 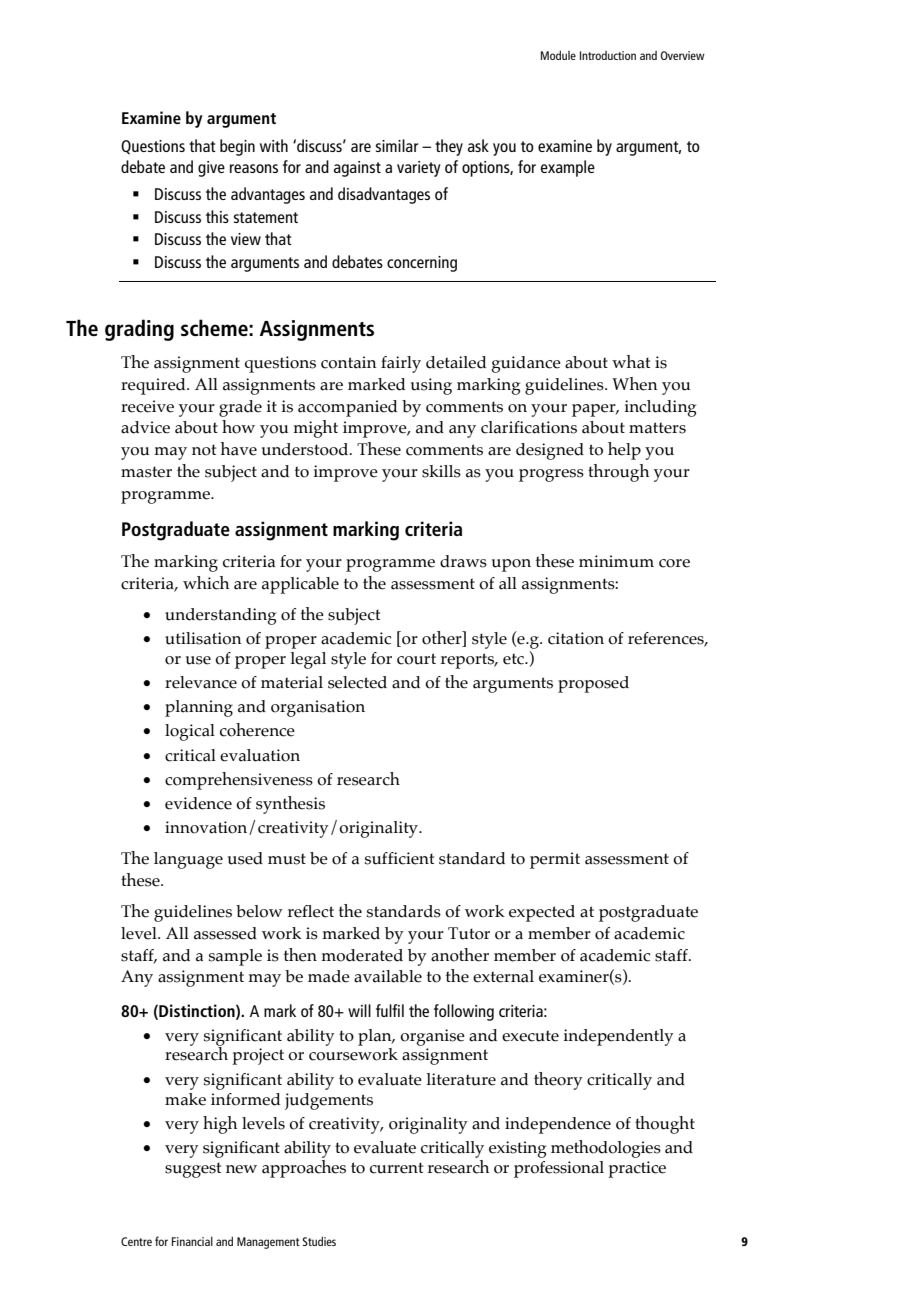 What do you see at coordinates (416, 659) in the screenshot?
I see `court` at bounding box center [416, 659].
